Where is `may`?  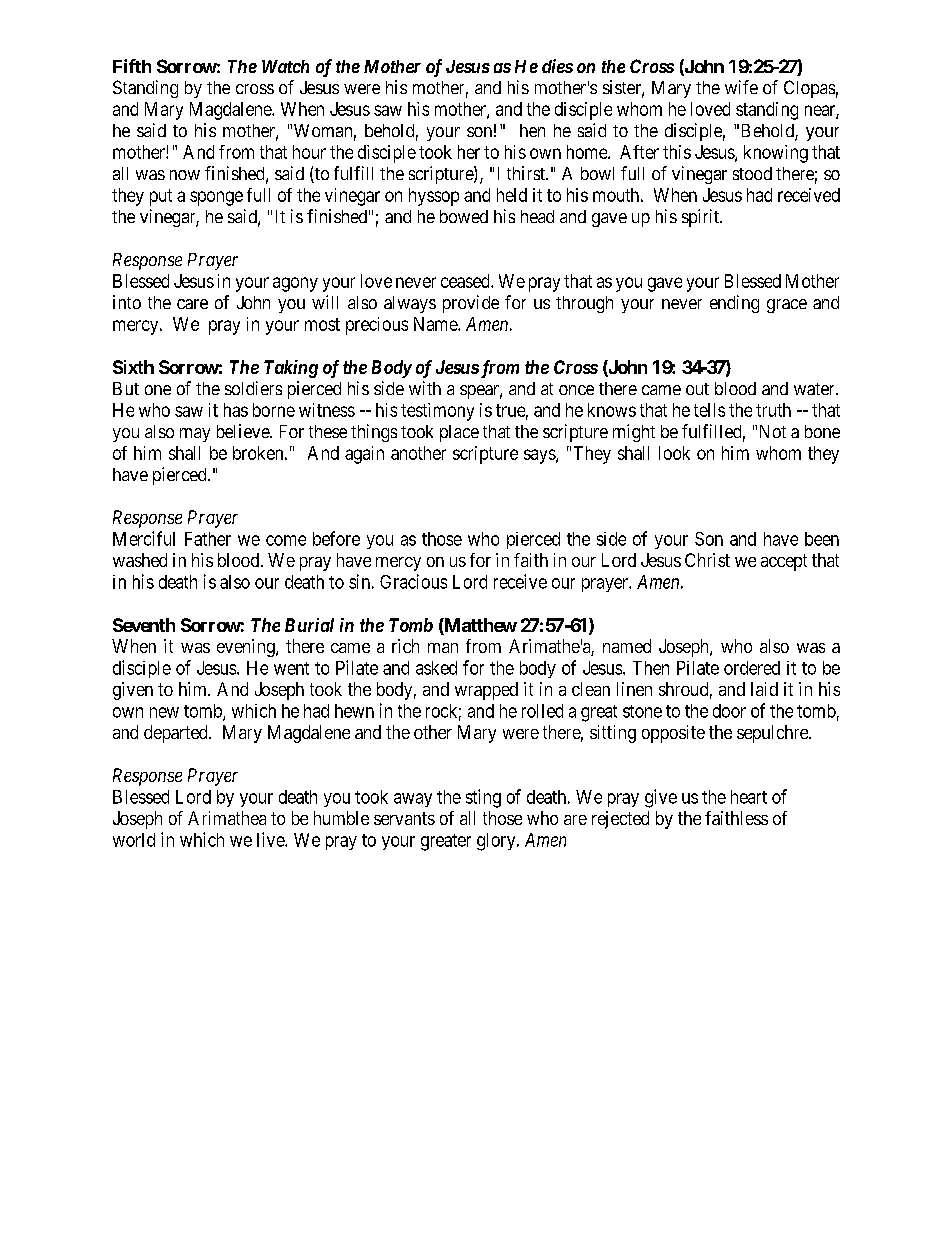 may is located at coordinates (195, 435).
